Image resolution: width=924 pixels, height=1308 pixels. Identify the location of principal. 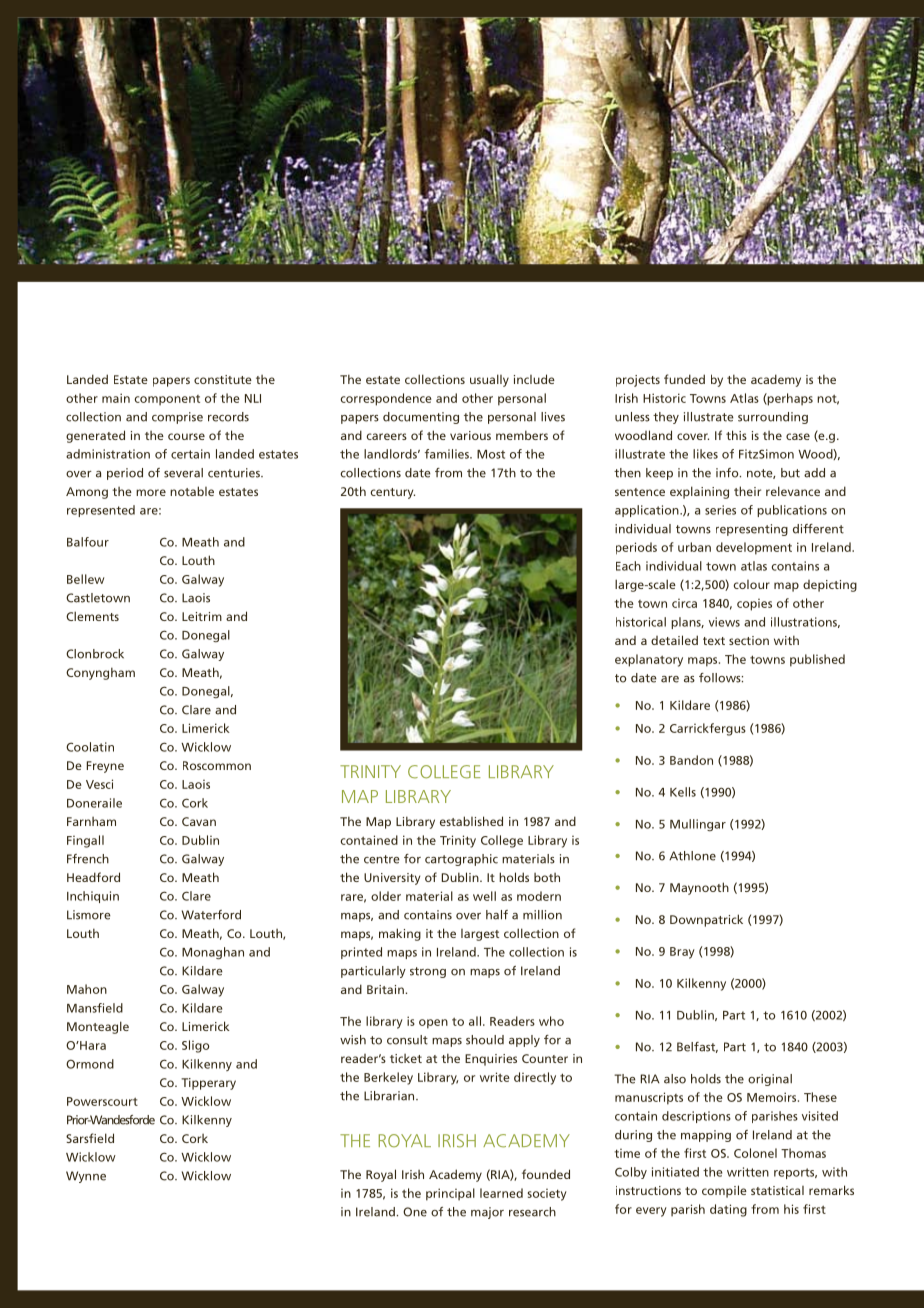
(450, 1194).
